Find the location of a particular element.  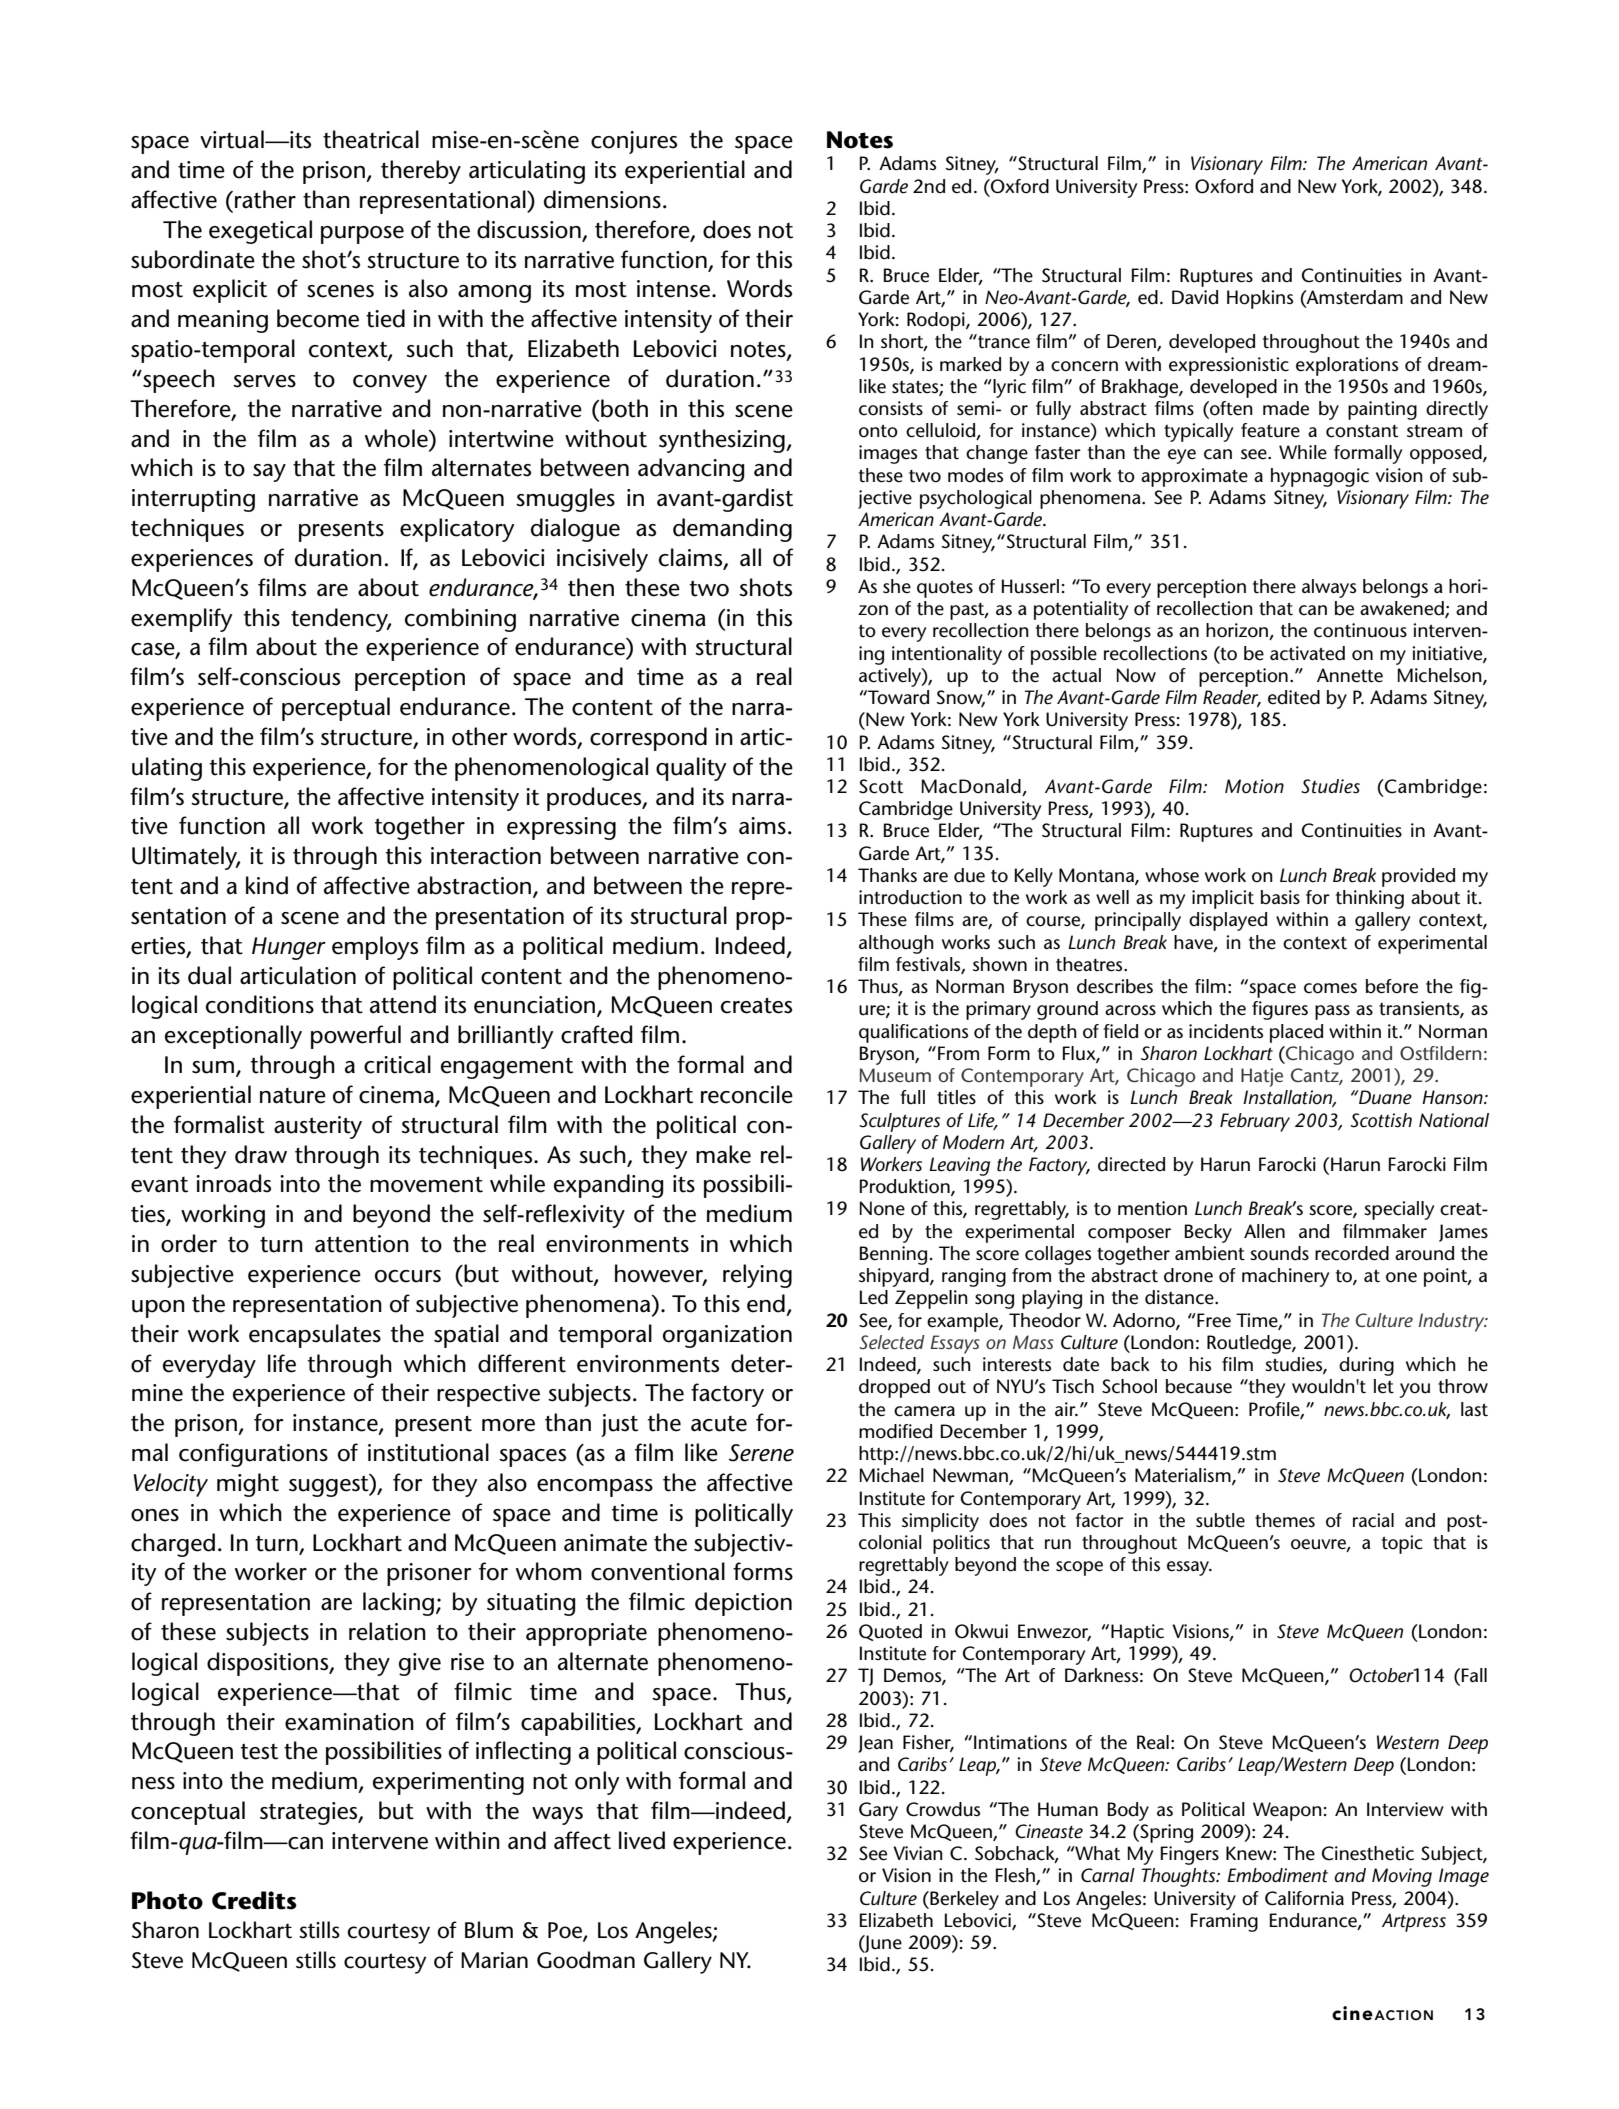

Serene is located at coordinates (761, 1453).
